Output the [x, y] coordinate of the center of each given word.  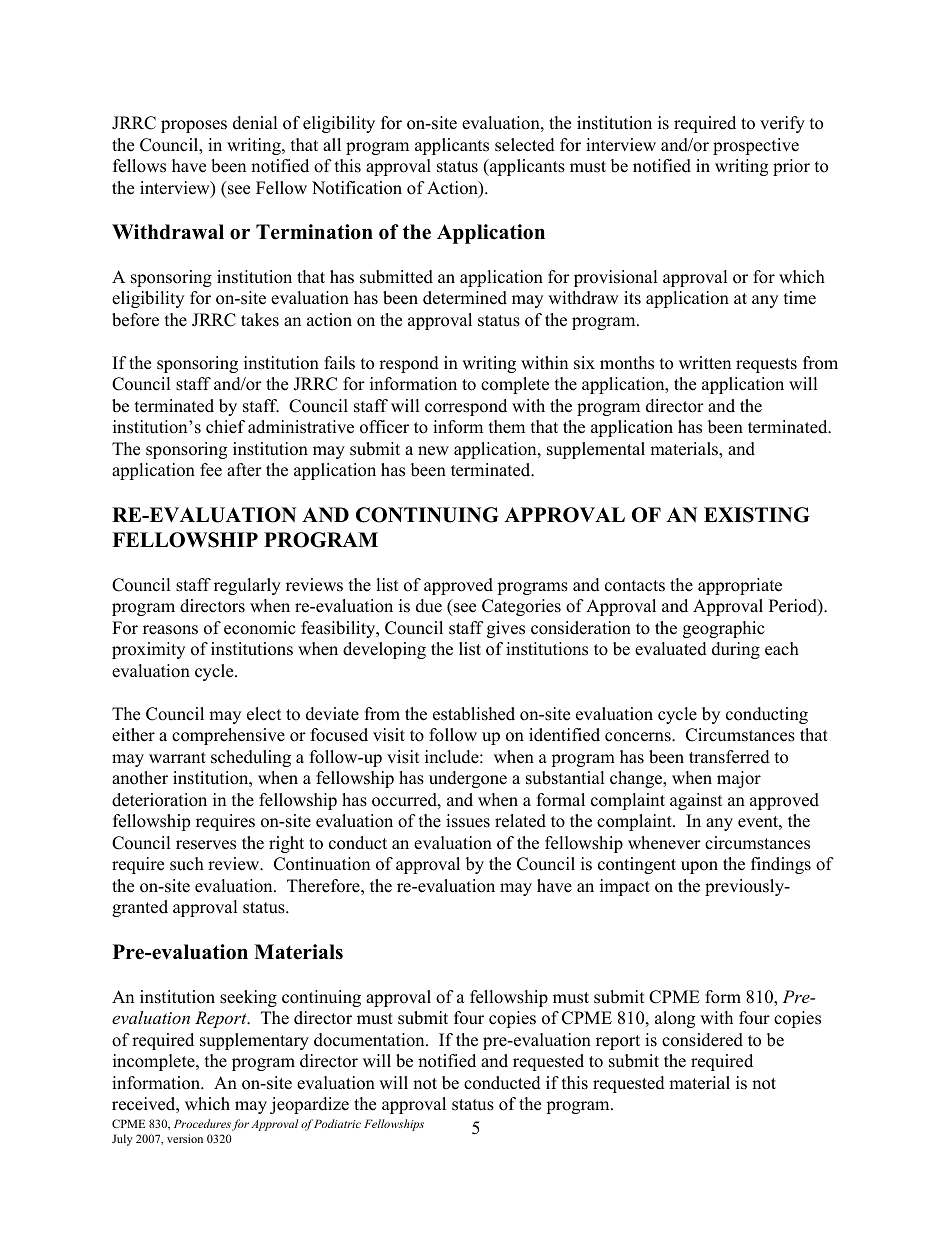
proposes [194, 126]
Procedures [202, 1123]
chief [225, 427]
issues [468, 821]
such [187, 864]
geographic [723, 629]
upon [699, 867]
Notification [357, 188]
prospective [756, 146]
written [705, 363]
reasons [170, 630]
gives [506, 629]
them [507, 427]
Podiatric [337, 1123]
